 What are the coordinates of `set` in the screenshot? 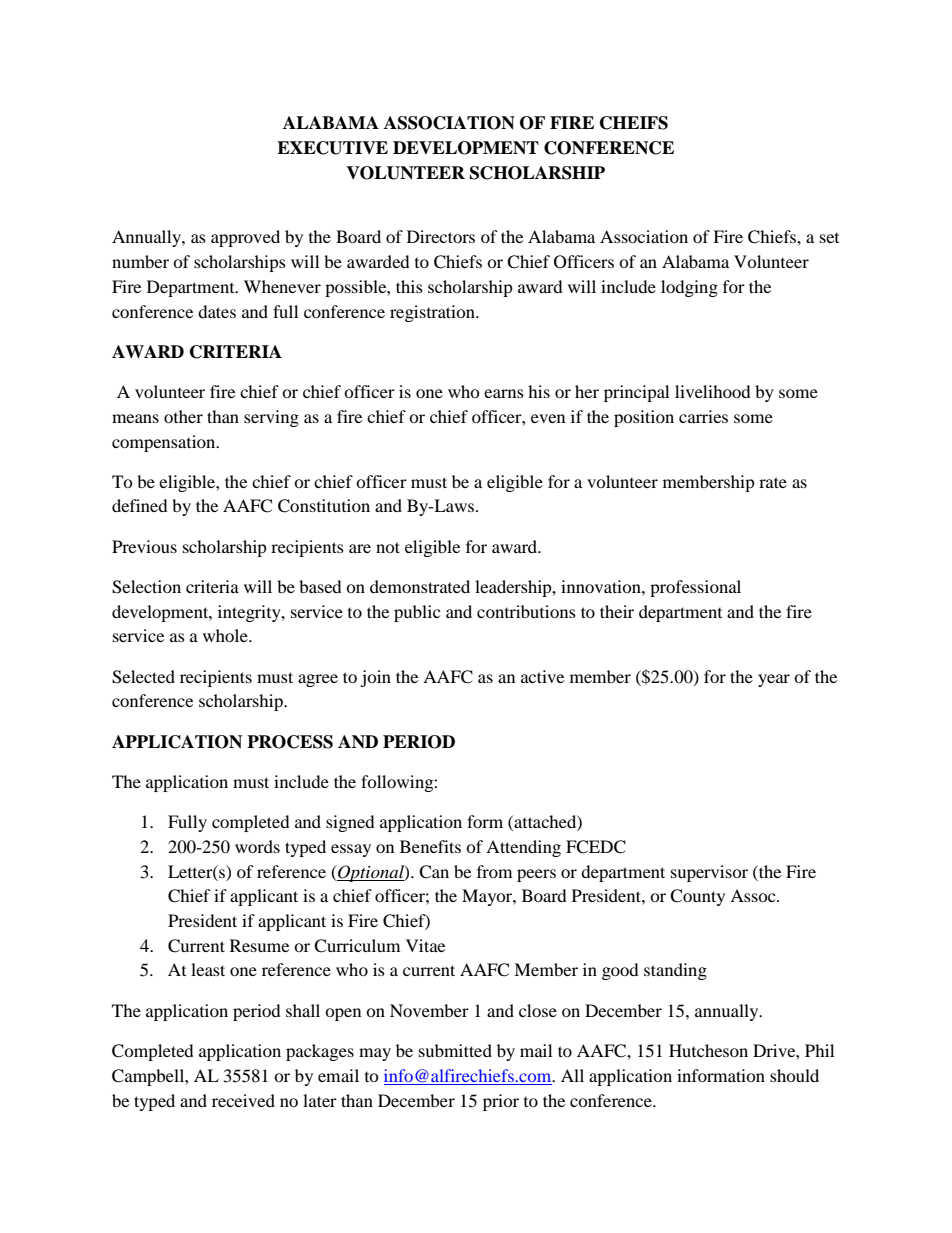 It's located at (829, 238).
